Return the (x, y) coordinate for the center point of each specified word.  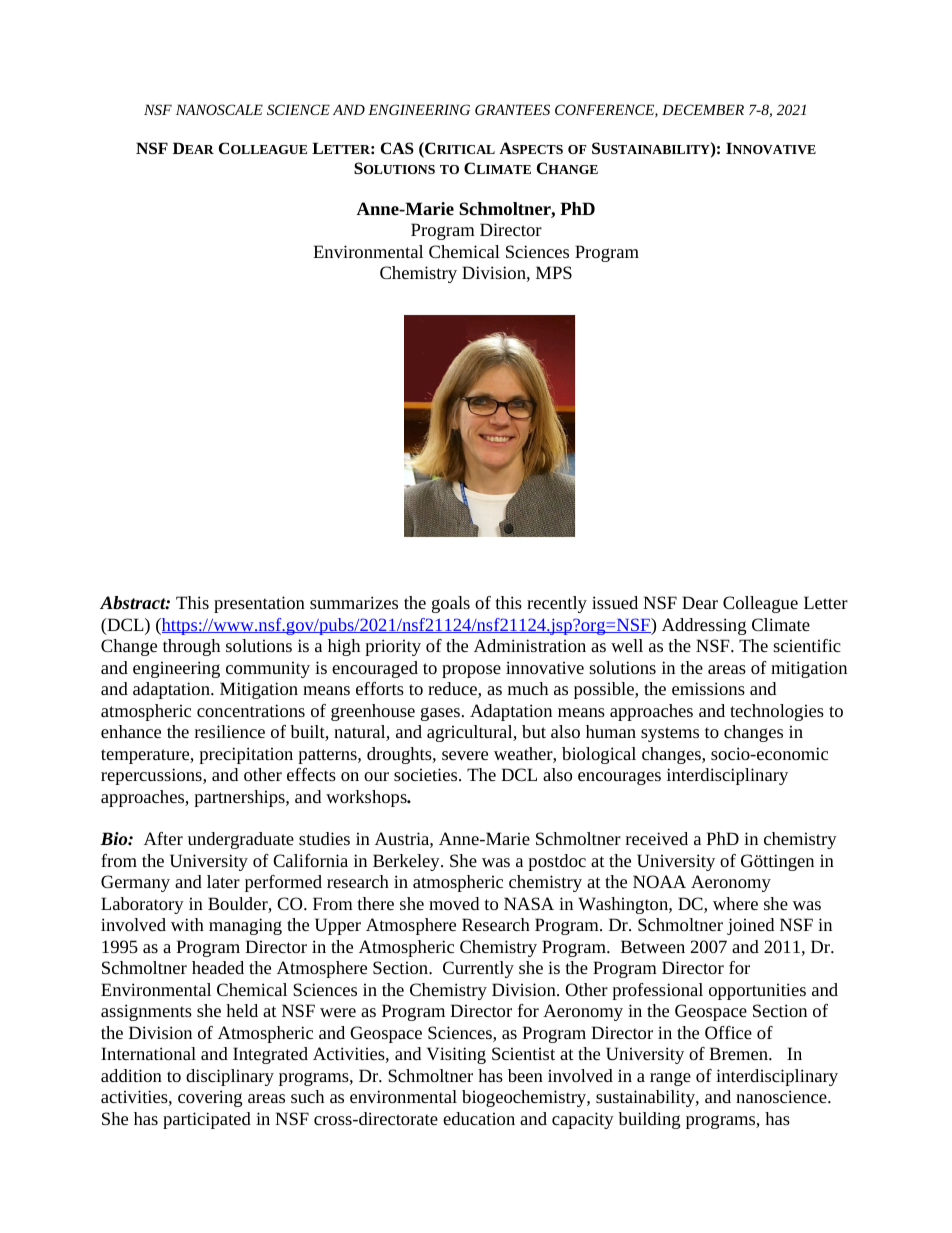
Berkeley (407, 862)
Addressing (704, 626)
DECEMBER (703, 109)
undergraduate (241, 840)
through (191, 647)
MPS (554, 272)
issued (615, 602)
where (735, 903)
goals (451, 604)
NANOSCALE (219, 109)
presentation (259, 604)
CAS (397, 148)
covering (210, 1098)
